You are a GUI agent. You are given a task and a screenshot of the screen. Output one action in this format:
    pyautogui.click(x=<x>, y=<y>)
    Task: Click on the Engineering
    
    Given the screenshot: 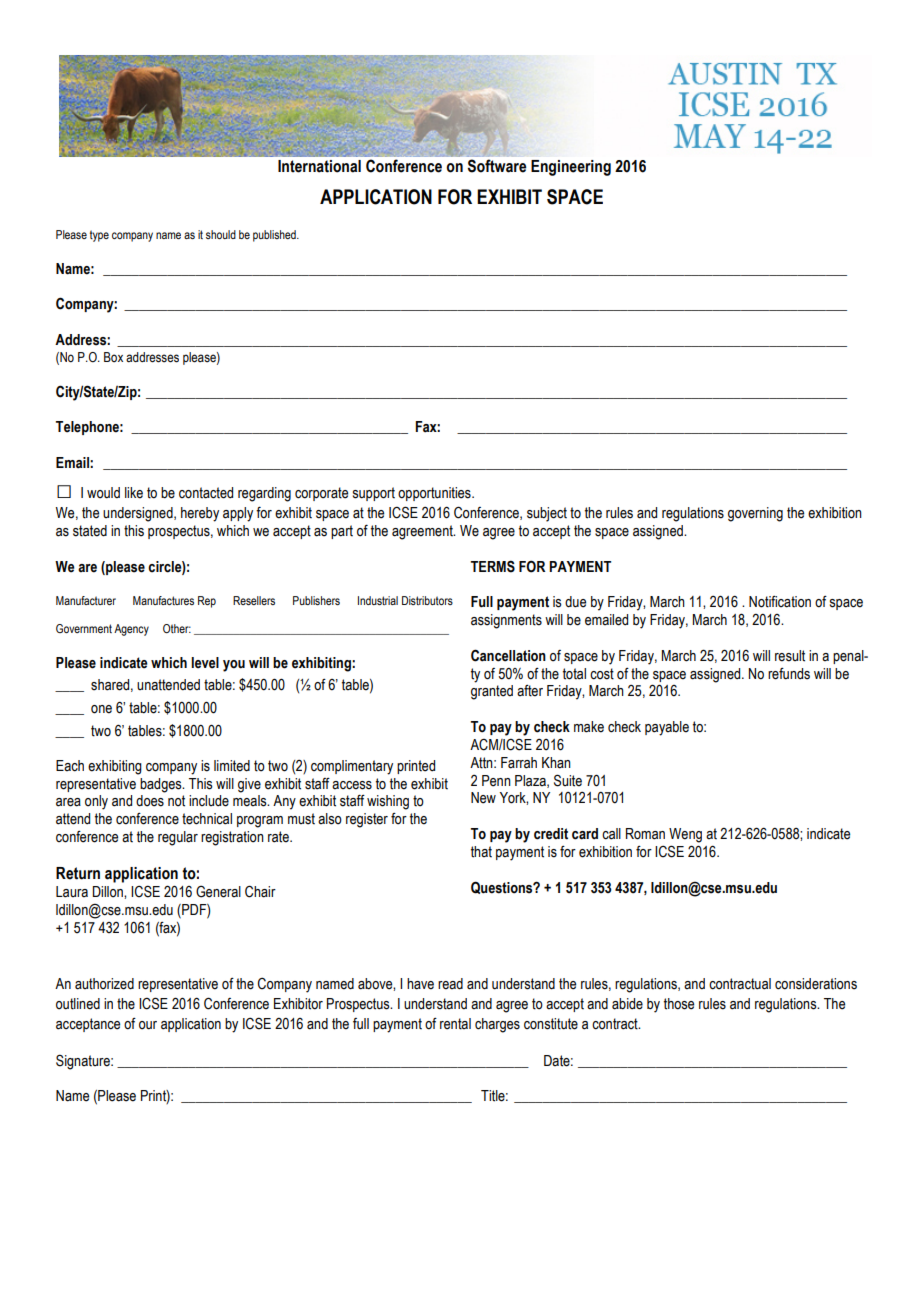 What is the action you would take?
    pyautogui.click(x=571, y=168)
